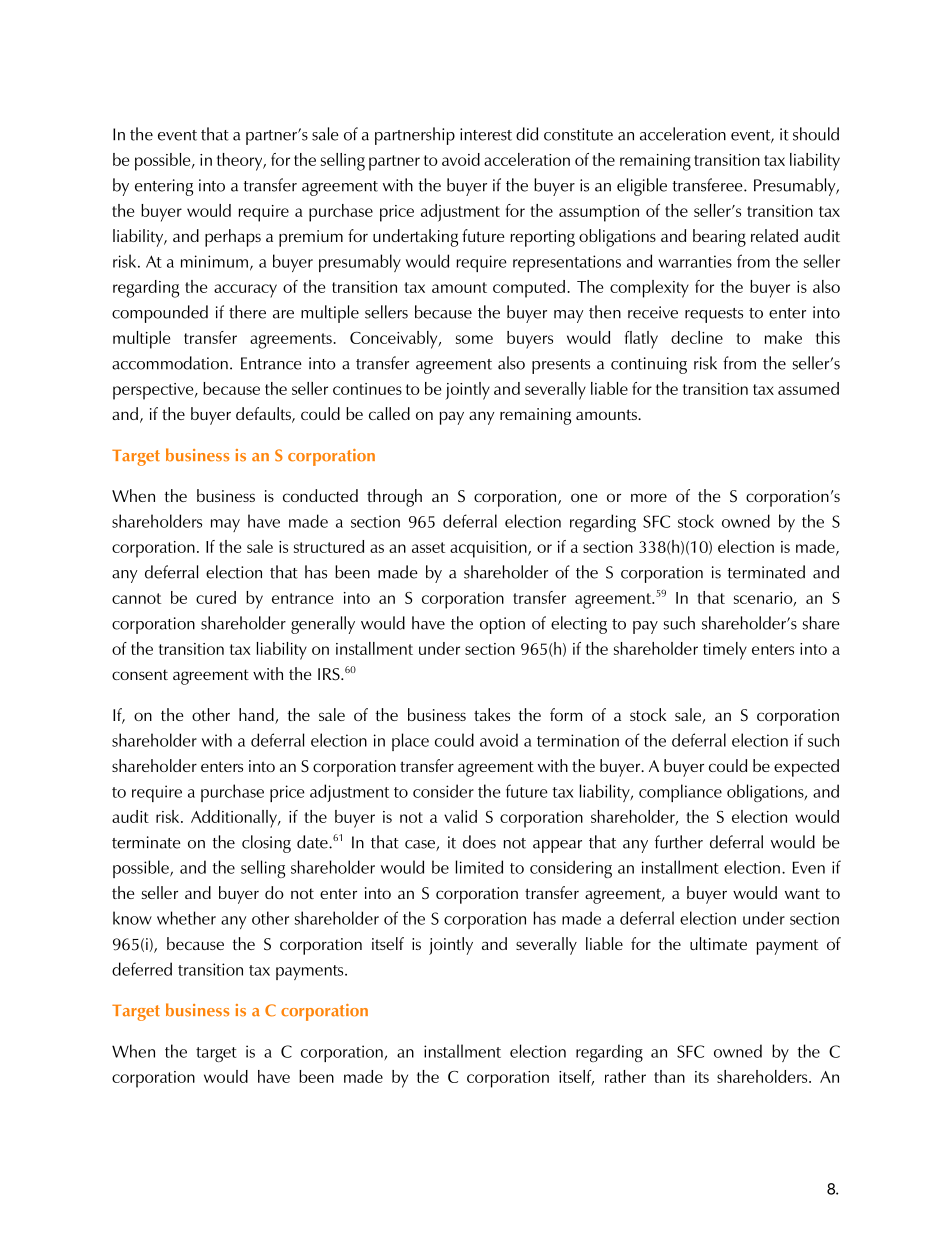 The width and height of the screenshot is (952, 1233). Describe the element at coordinates (247, 312) in the screenshot. I see `there` at that location.
